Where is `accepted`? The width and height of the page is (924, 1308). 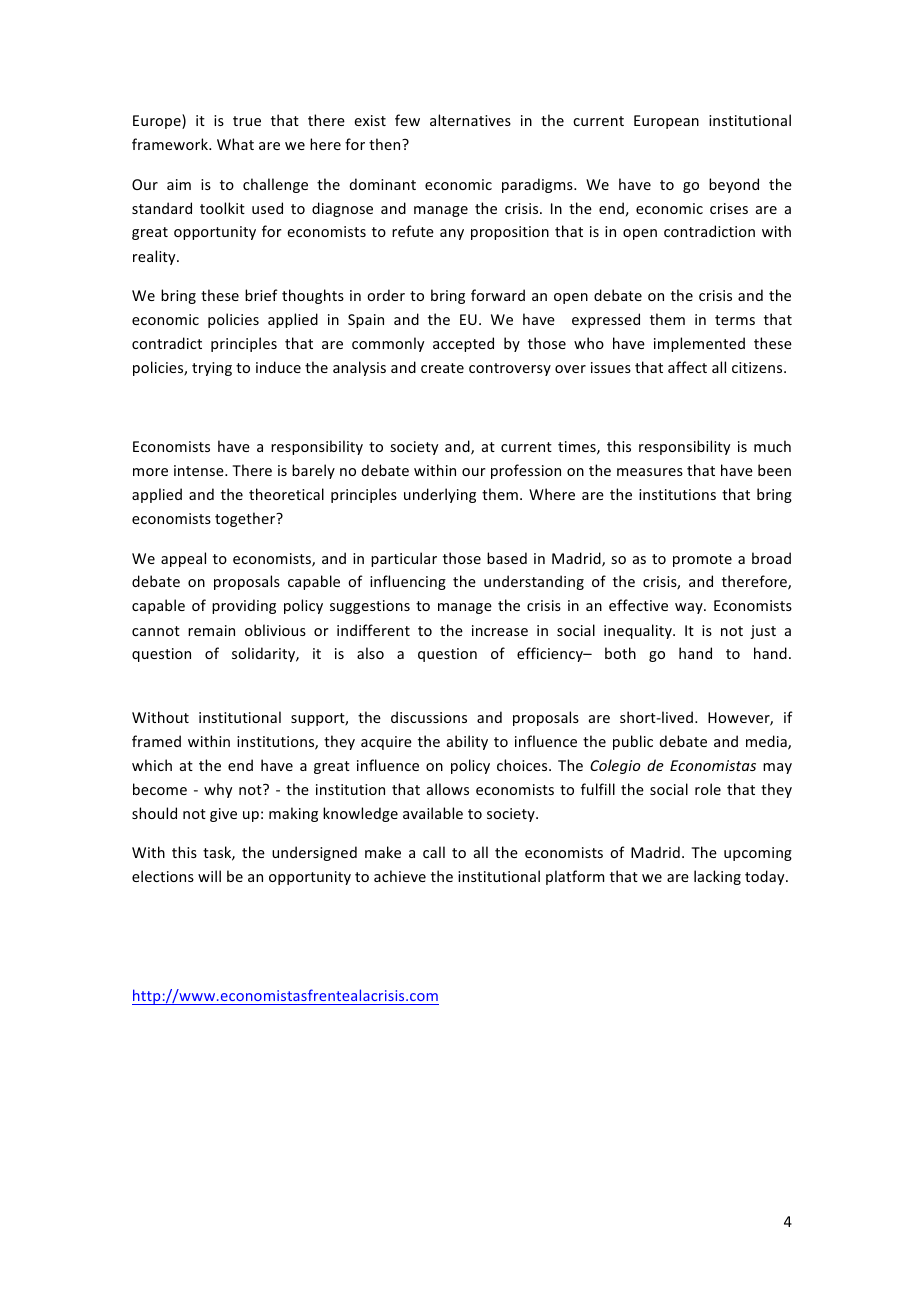
accepted is located at coordinates (463, 344).
